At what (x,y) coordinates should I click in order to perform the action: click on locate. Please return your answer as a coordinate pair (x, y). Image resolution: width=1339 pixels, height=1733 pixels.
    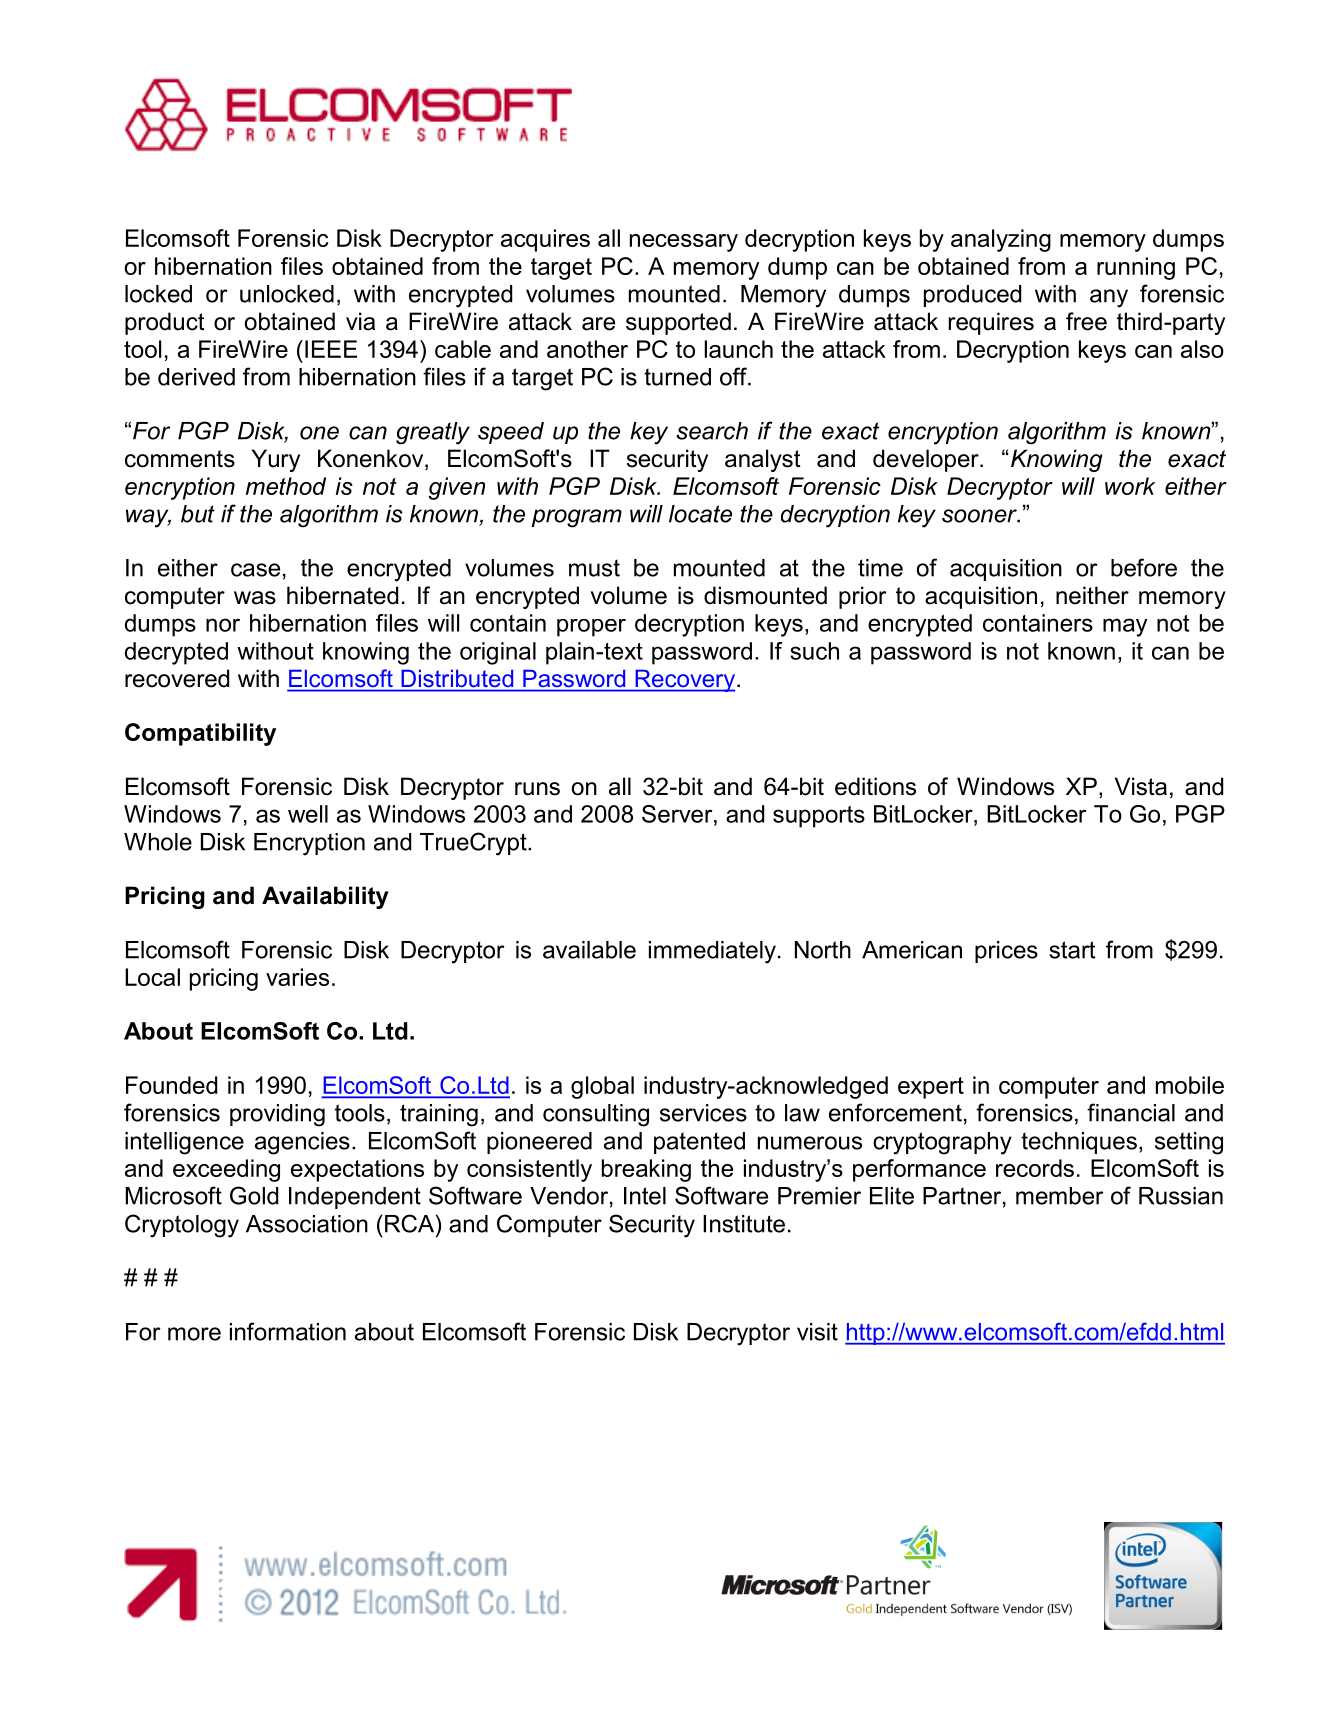
    Looking at the image, I should click on (700, 514).
